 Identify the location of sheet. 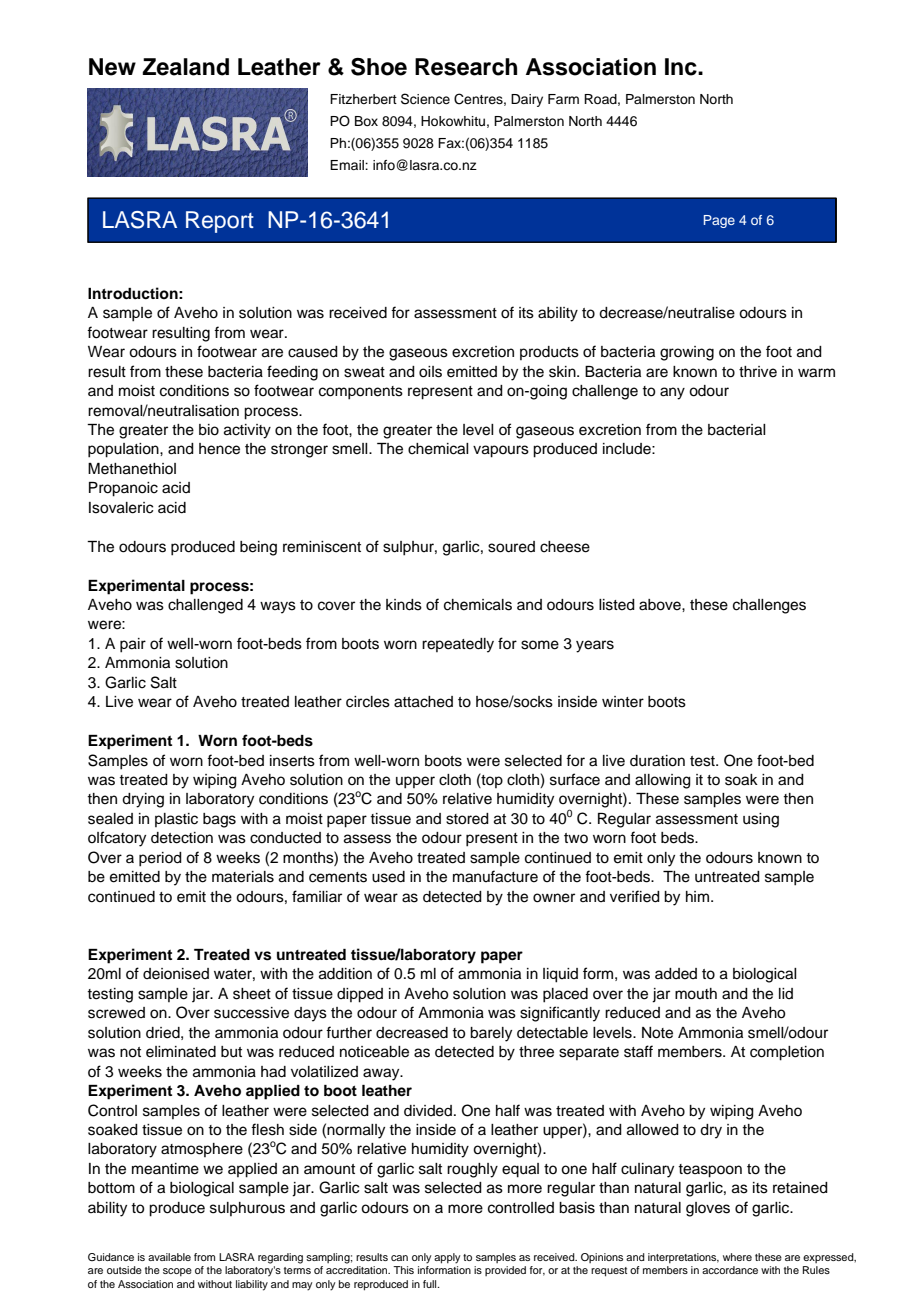
(252, 994).
